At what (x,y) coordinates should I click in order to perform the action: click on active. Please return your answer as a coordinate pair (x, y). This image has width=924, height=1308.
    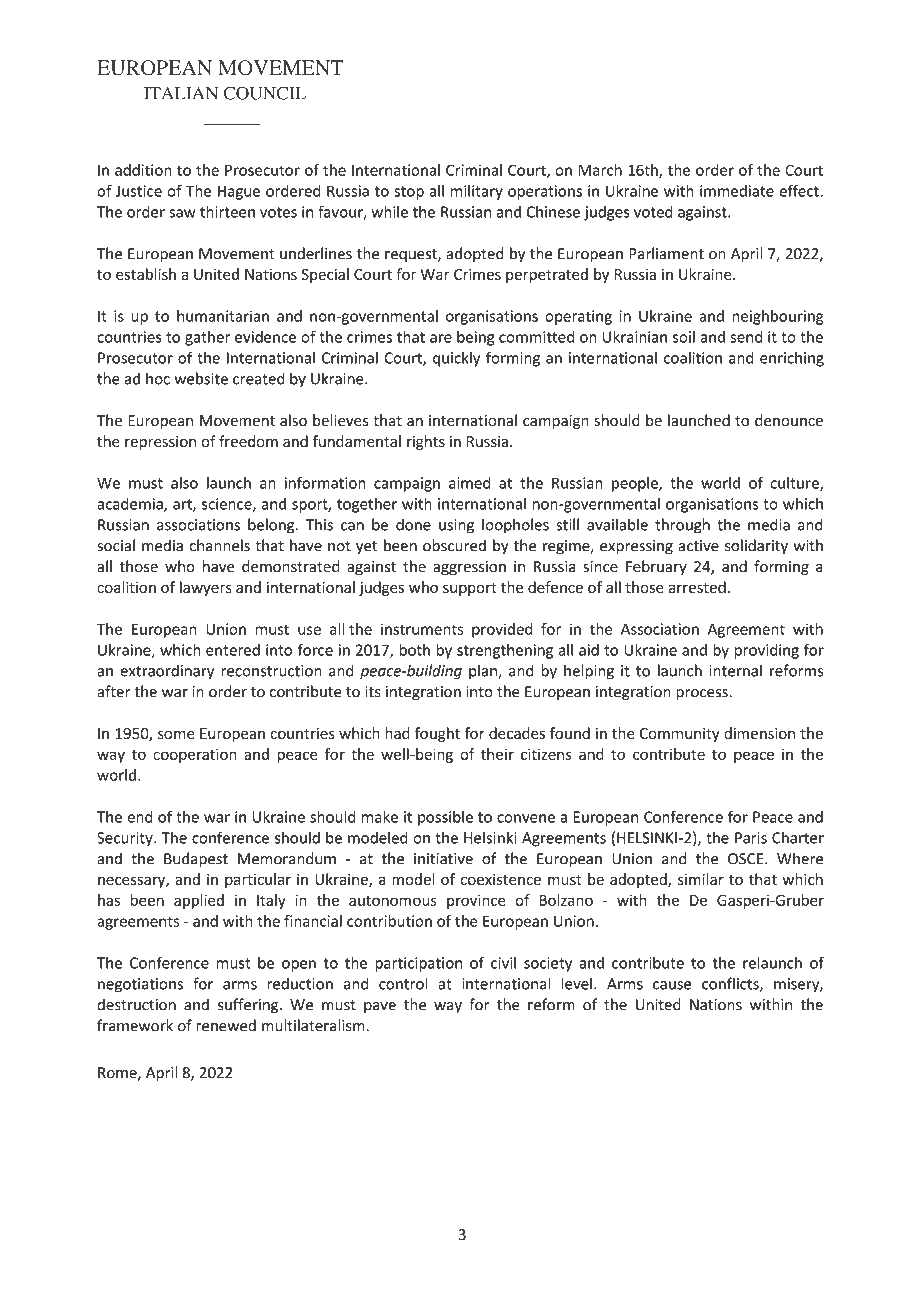
    Looking at the image, I should click on (698, 546).
